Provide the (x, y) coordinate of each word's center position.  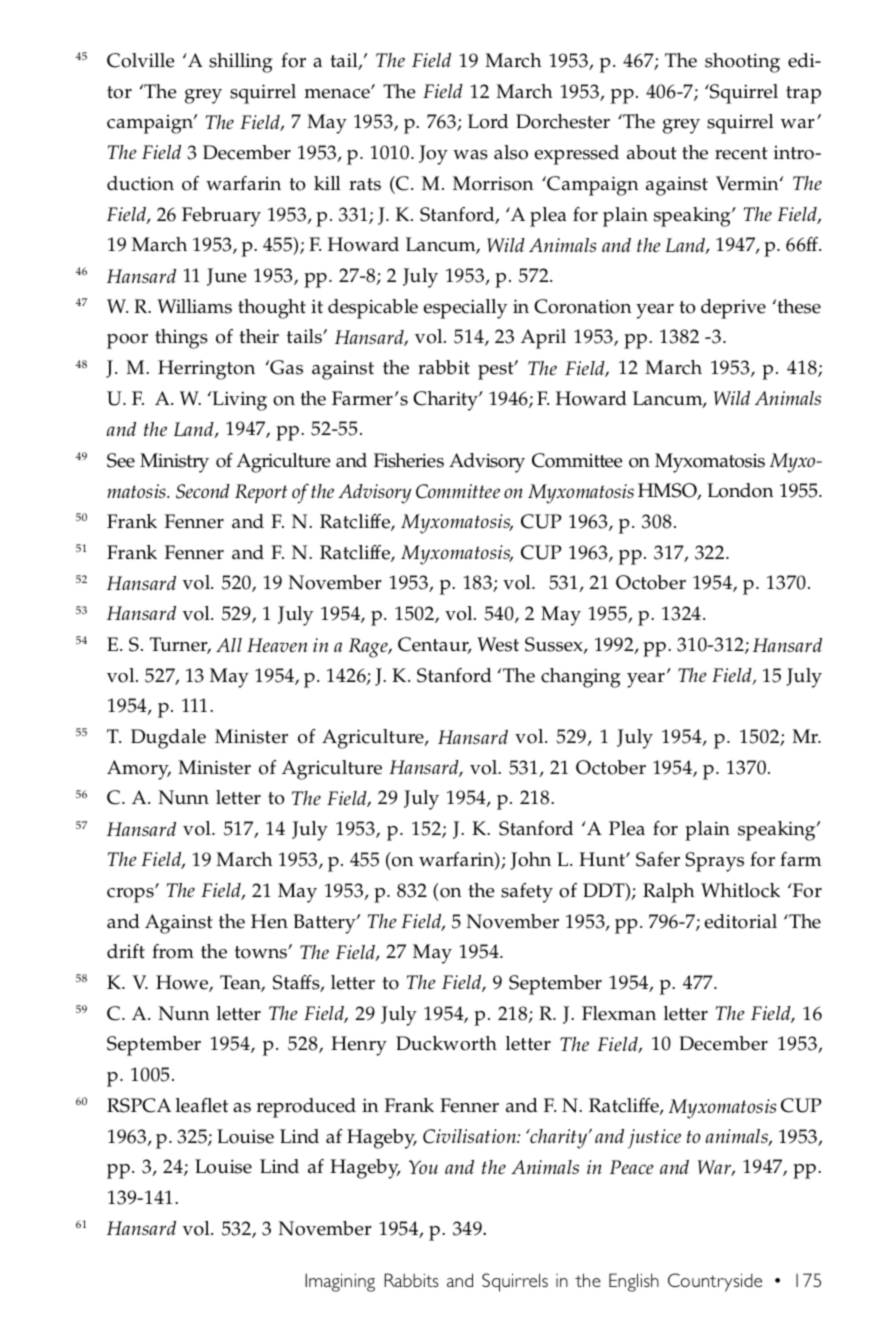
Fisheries (409, 460)
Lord (488, 121)
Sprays (714, 862)
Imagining (340, 1282)
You (423, 1167)
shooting (742, 63)
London (740, 490)
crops (131, 895)
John (530, 861)
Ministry (174, 463)
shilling (241, 63)
